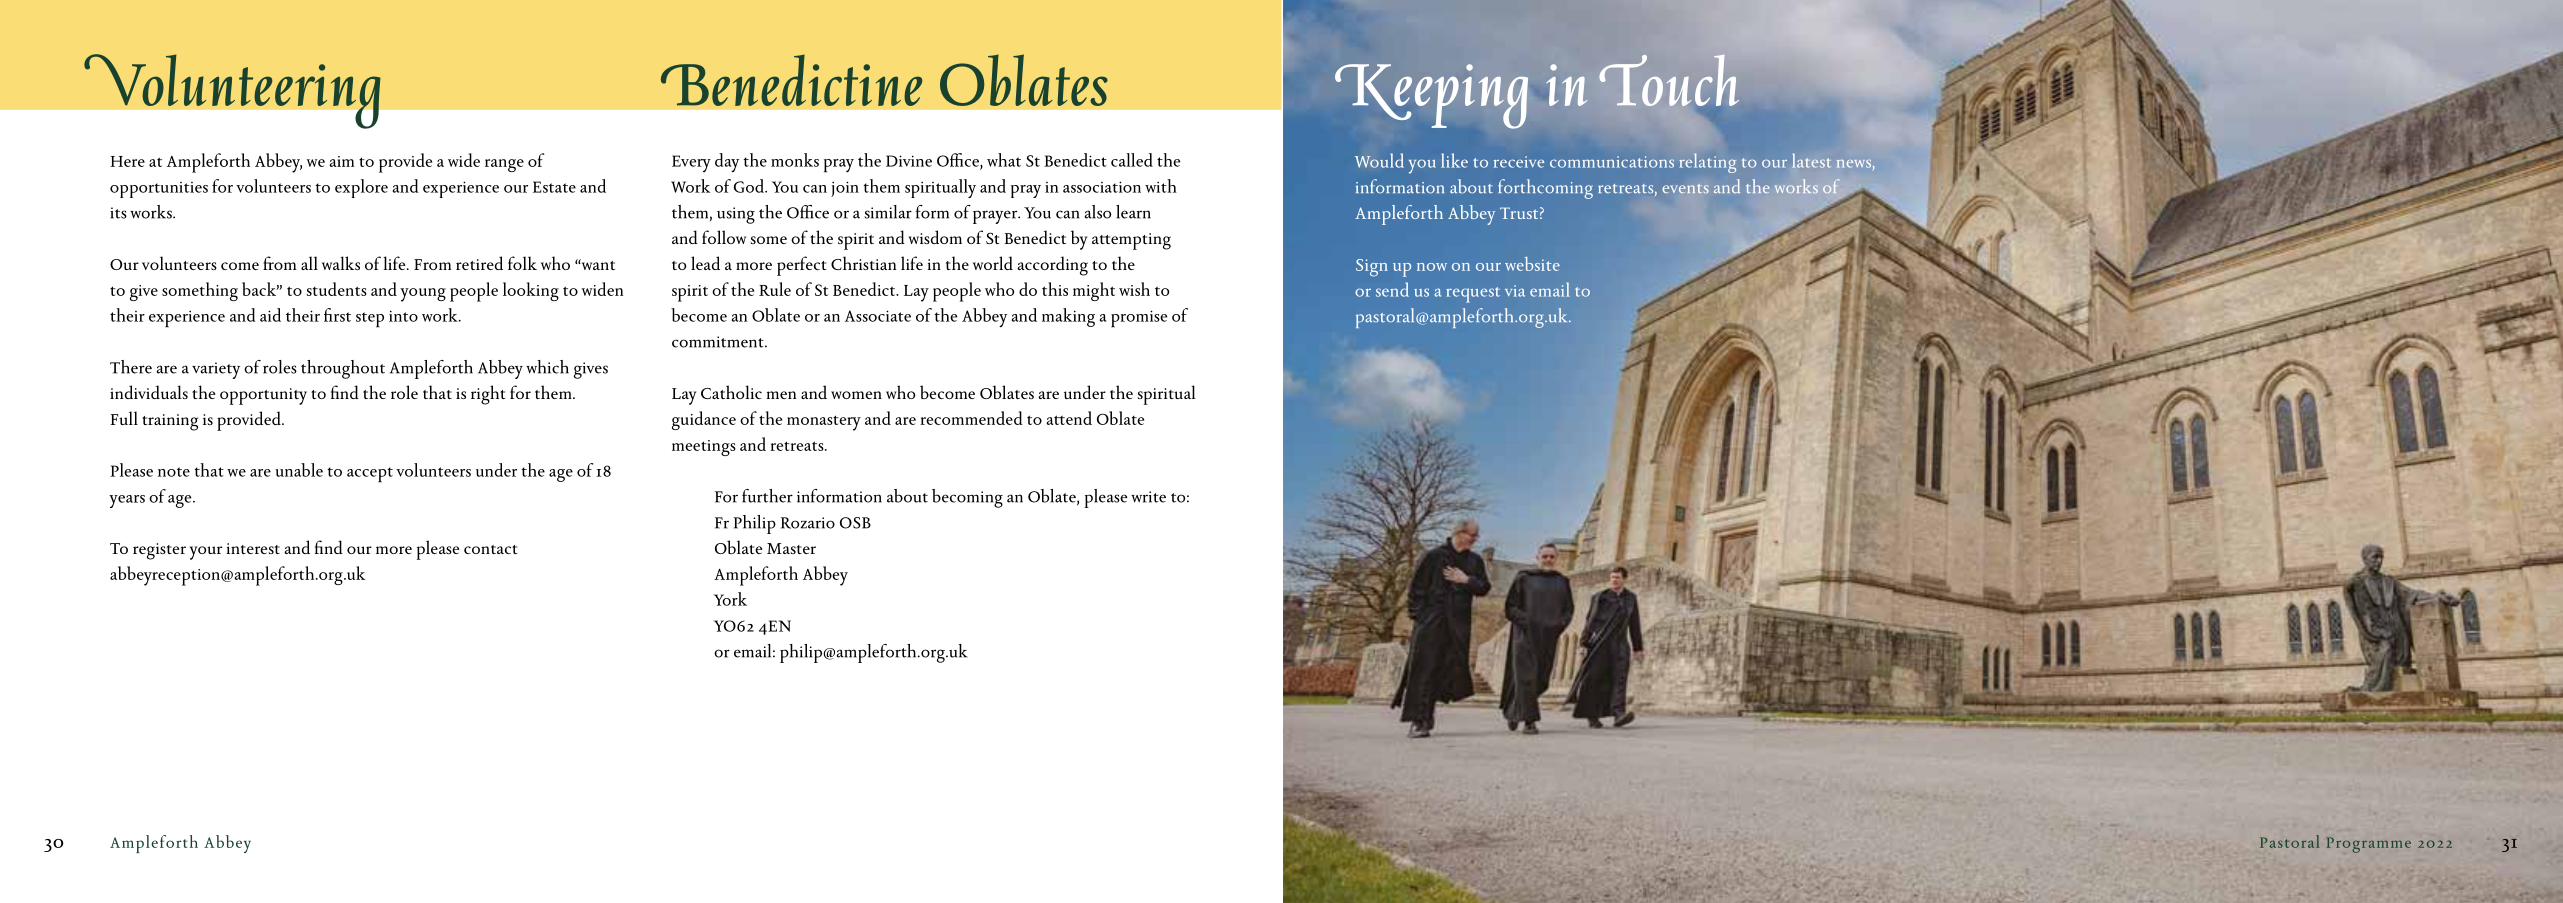  Describe the element at coordinates (791, 548) in the page. I see `Master` at that location.
